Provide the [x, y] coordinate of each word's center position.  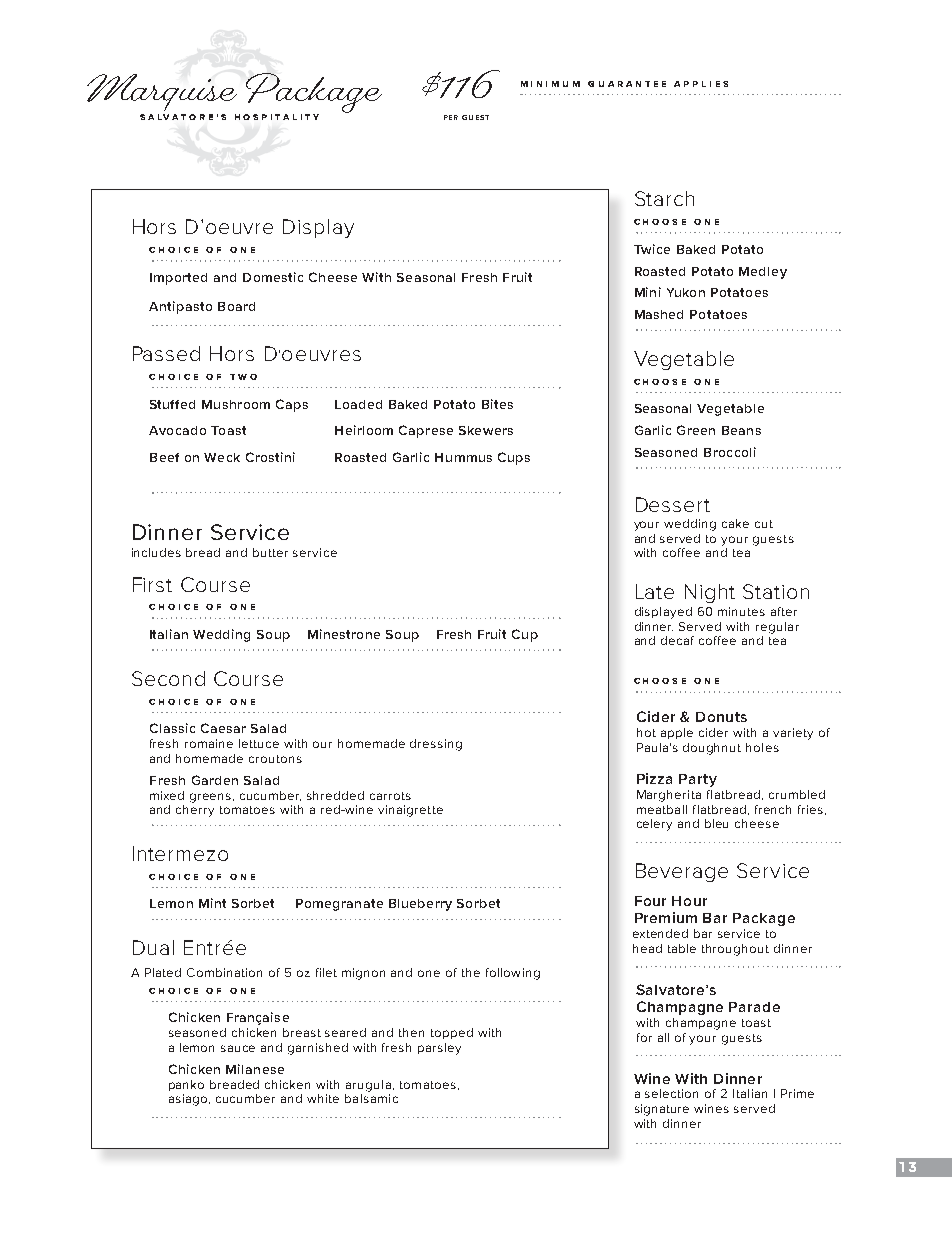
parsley [439, 1049]
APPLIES [701, 84]
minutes [741, 611]
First [152, 584]
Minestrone [344, 634]
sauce [238, 1048]
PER [451, 117]
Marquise [162, 92]
